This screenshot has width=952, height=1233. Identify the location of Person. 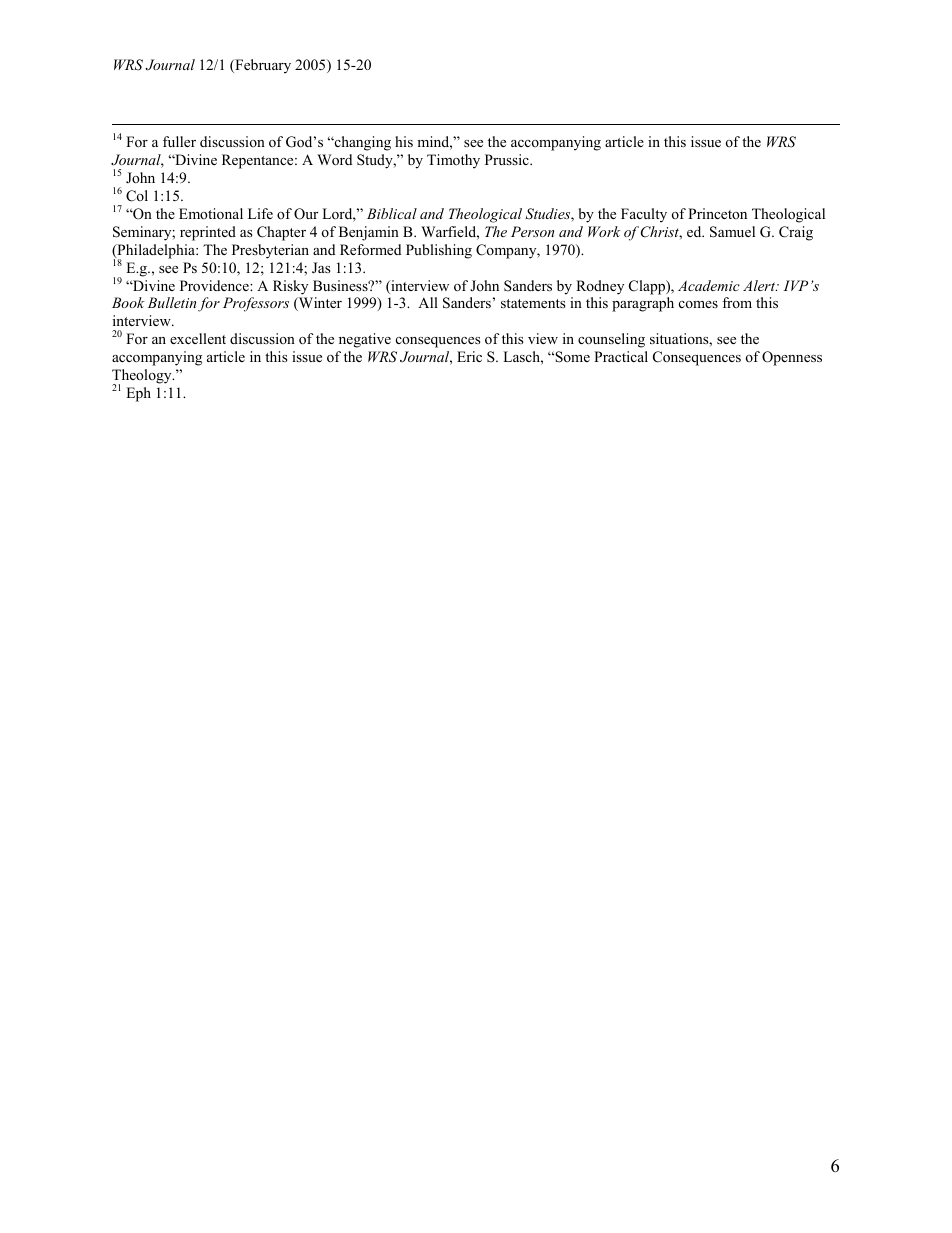
(532, 231).
